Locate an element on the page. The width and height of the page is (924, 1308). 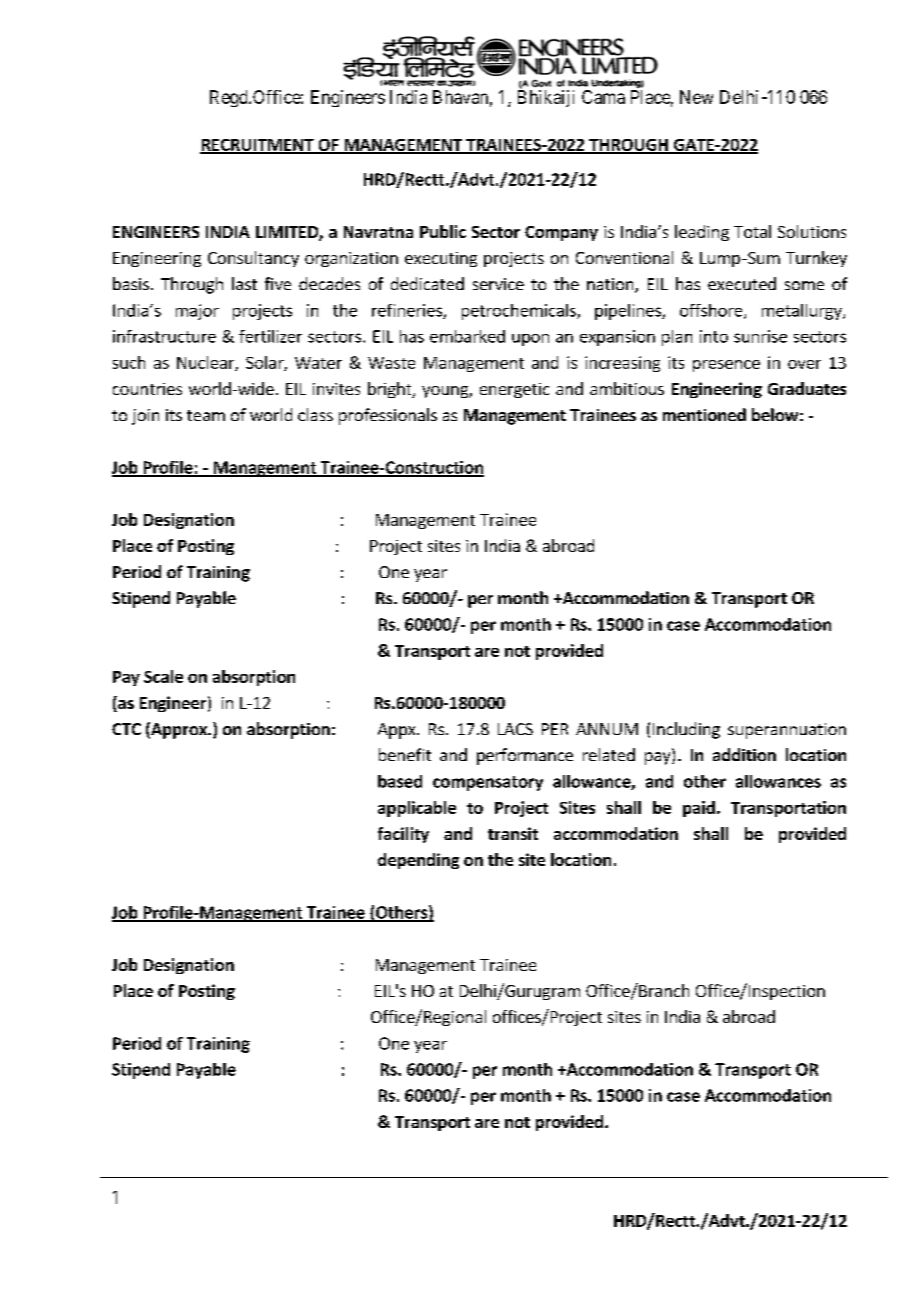
paid is located at coordinates (699, 809).
